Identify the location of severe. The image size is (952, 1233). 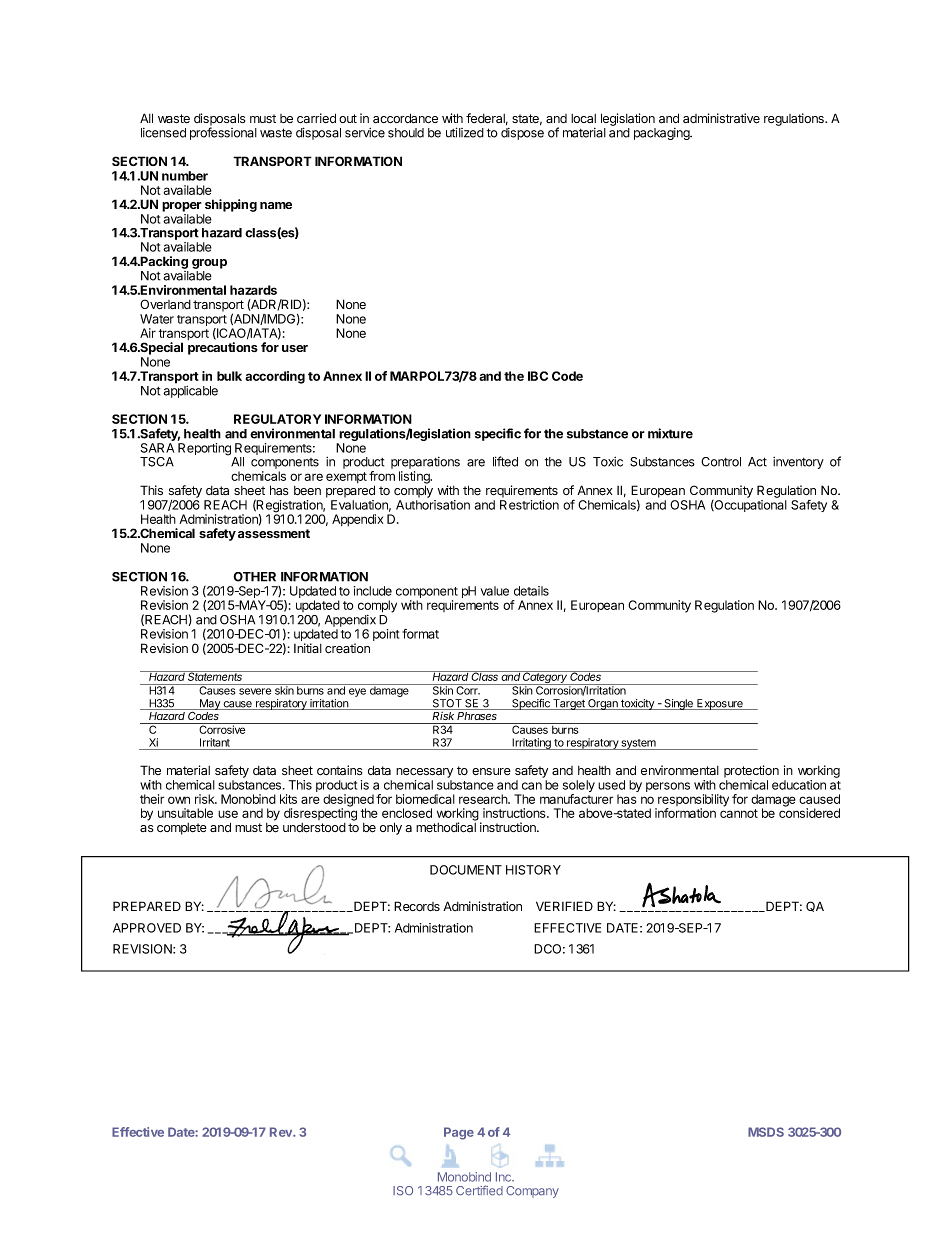
(255, 691).
